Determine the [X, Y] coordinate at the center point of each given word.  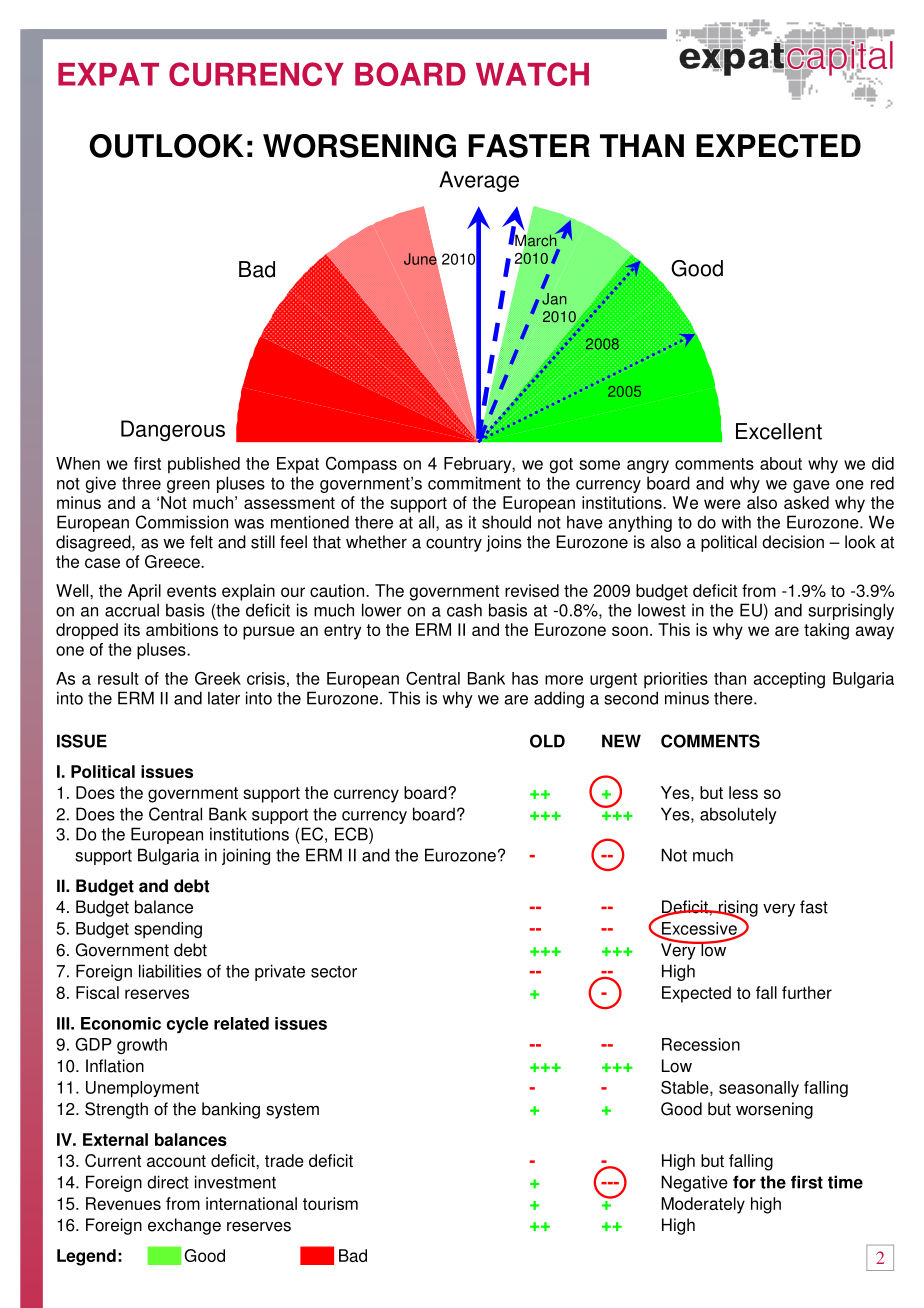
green [188, 486]
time [845, 1182]
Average [479, 181]
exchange [184, 1226]
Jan [554, 299]
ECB [352, 834]
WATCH [532, 74]
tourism [330, 1203]
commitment [474, 483]
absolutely [738, 815]
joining [246, 856]
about [781, 463]
